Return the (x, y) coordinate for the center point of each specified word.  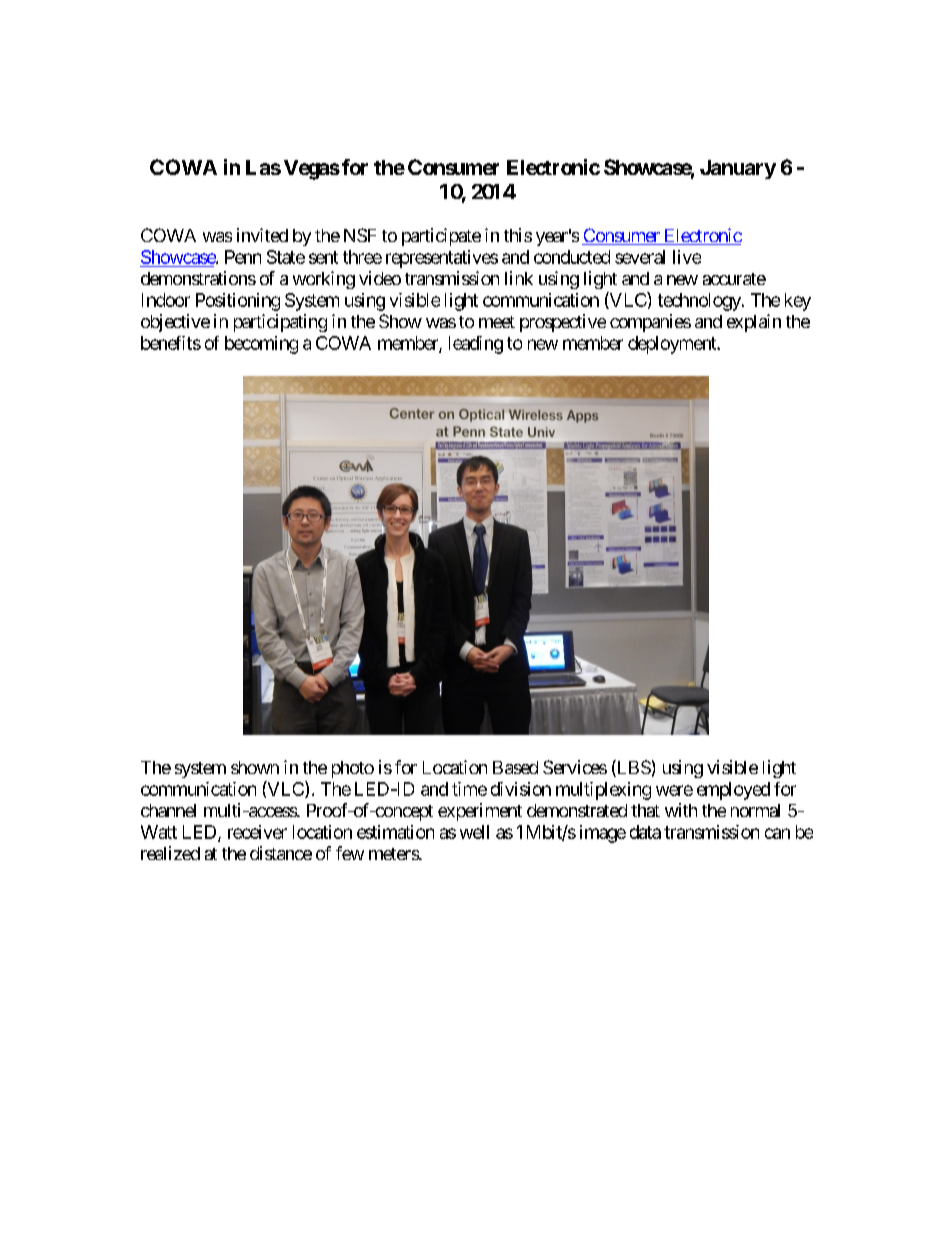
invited (262, 235)
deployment (673, 345)
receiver (257, 832)
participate (441, 237)
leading (476, 345)
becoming (261, 345)
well (474, 832)
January (738, 169)
